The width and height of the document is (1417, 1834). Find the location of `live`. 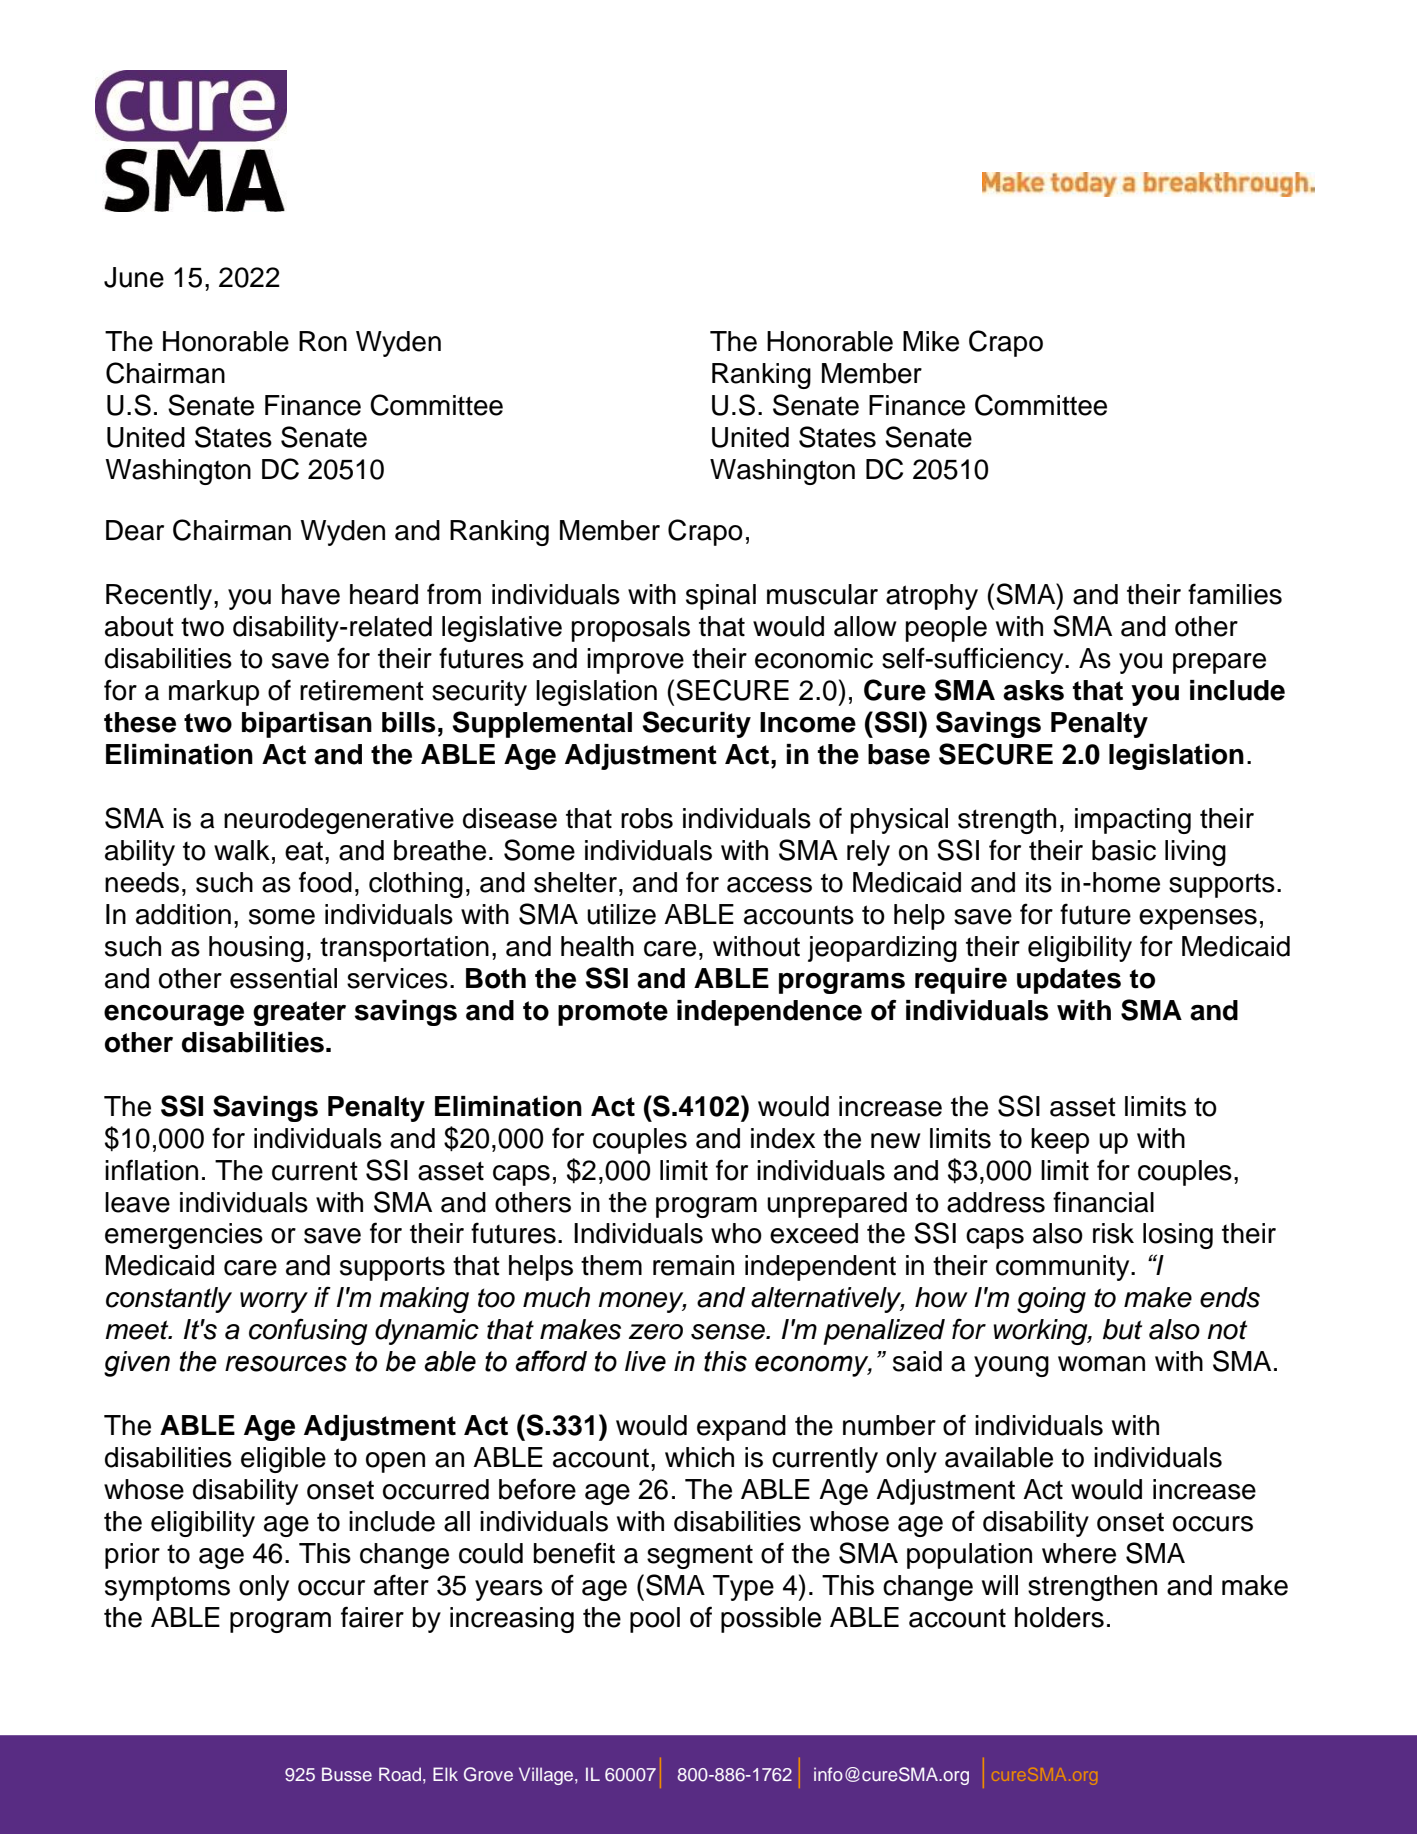

live is located at coordinates (645, 1361).
